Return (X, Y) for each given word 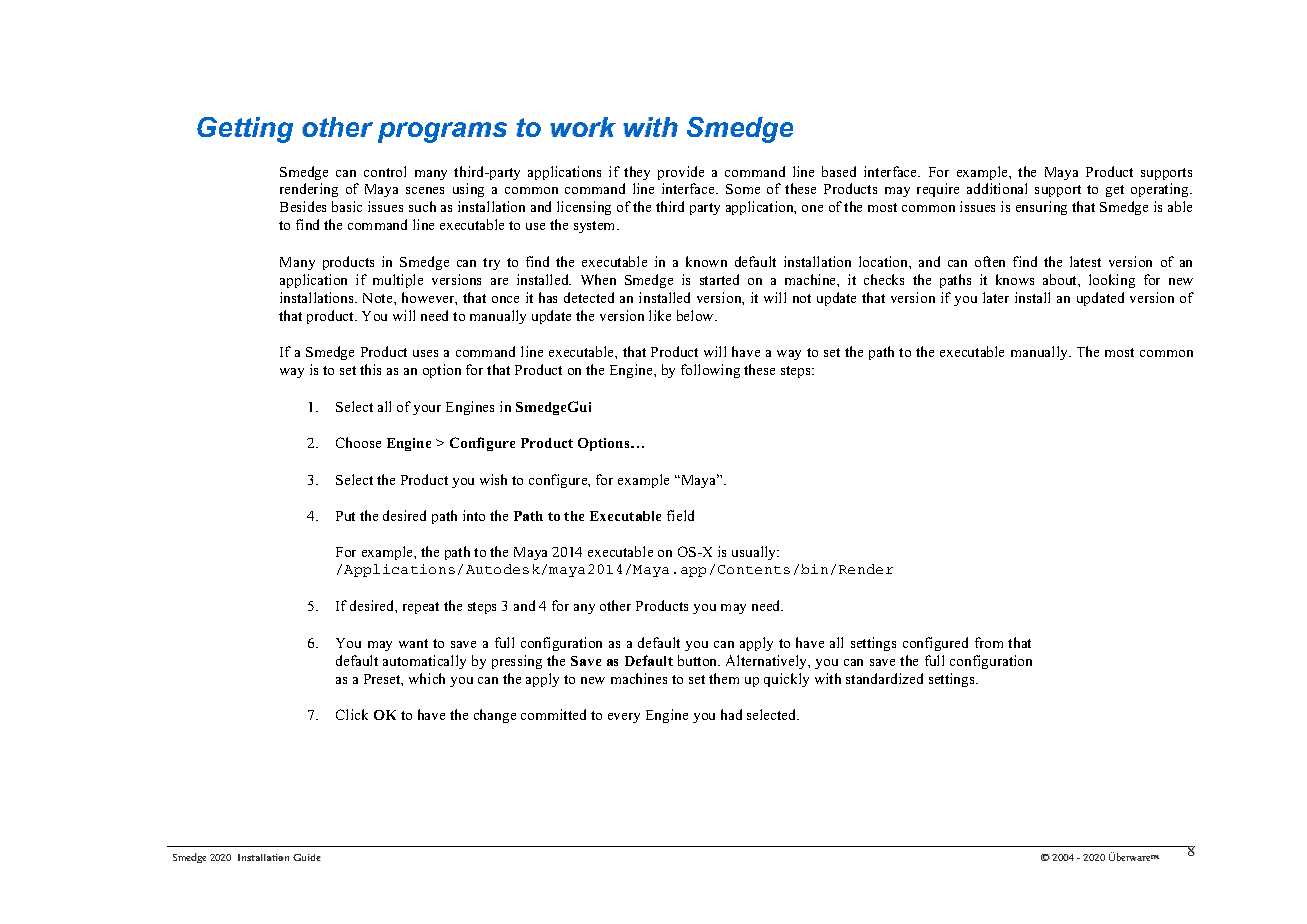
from (989, 642)
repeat (421, 608)
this (370, 369)
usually (755, 553)
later (996, 297)
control (385, 171)
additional (997, 188)
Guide (307, 857)
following (710, 371)
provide (681, 173)
